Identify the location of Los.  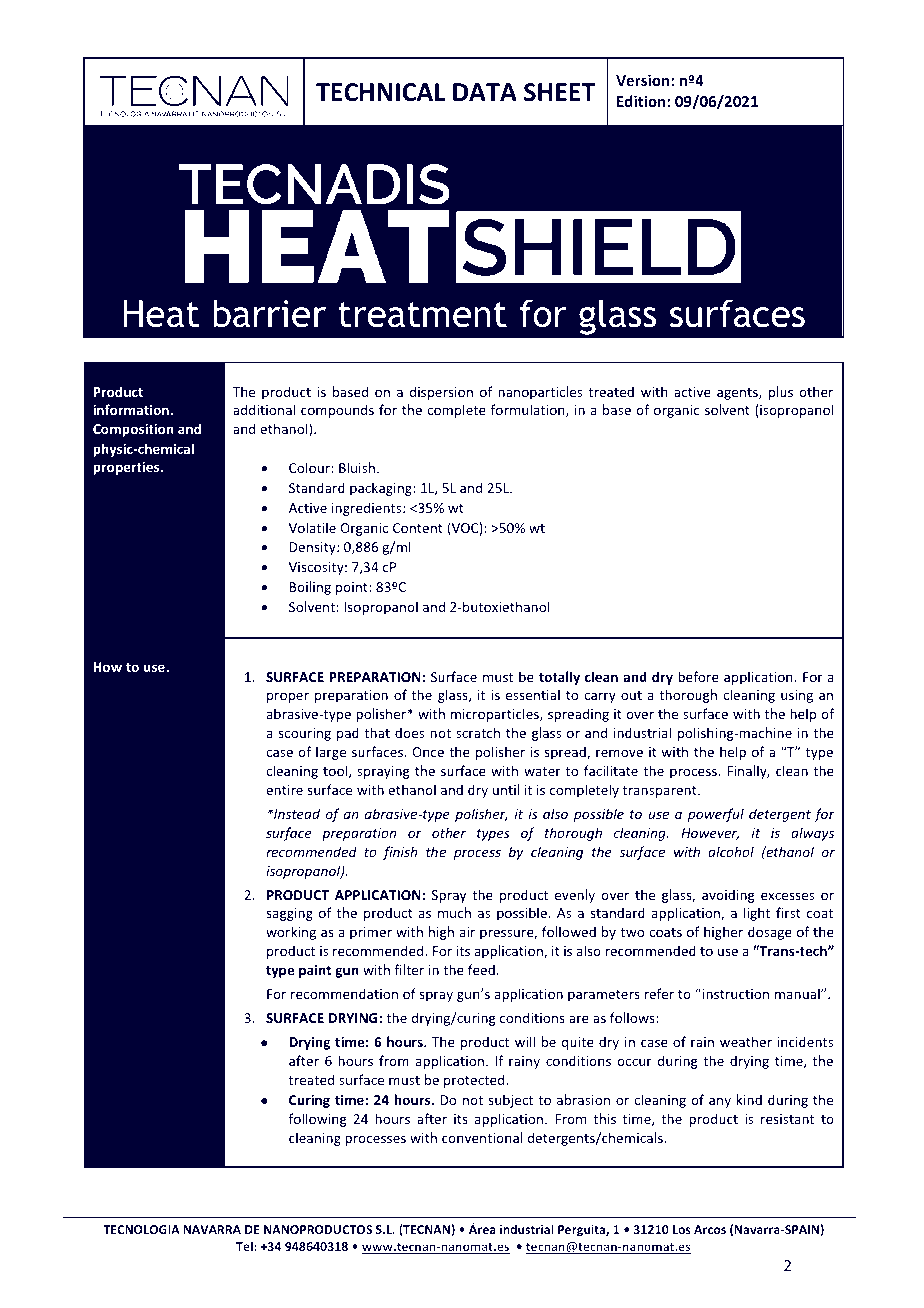
(682, 1229).
